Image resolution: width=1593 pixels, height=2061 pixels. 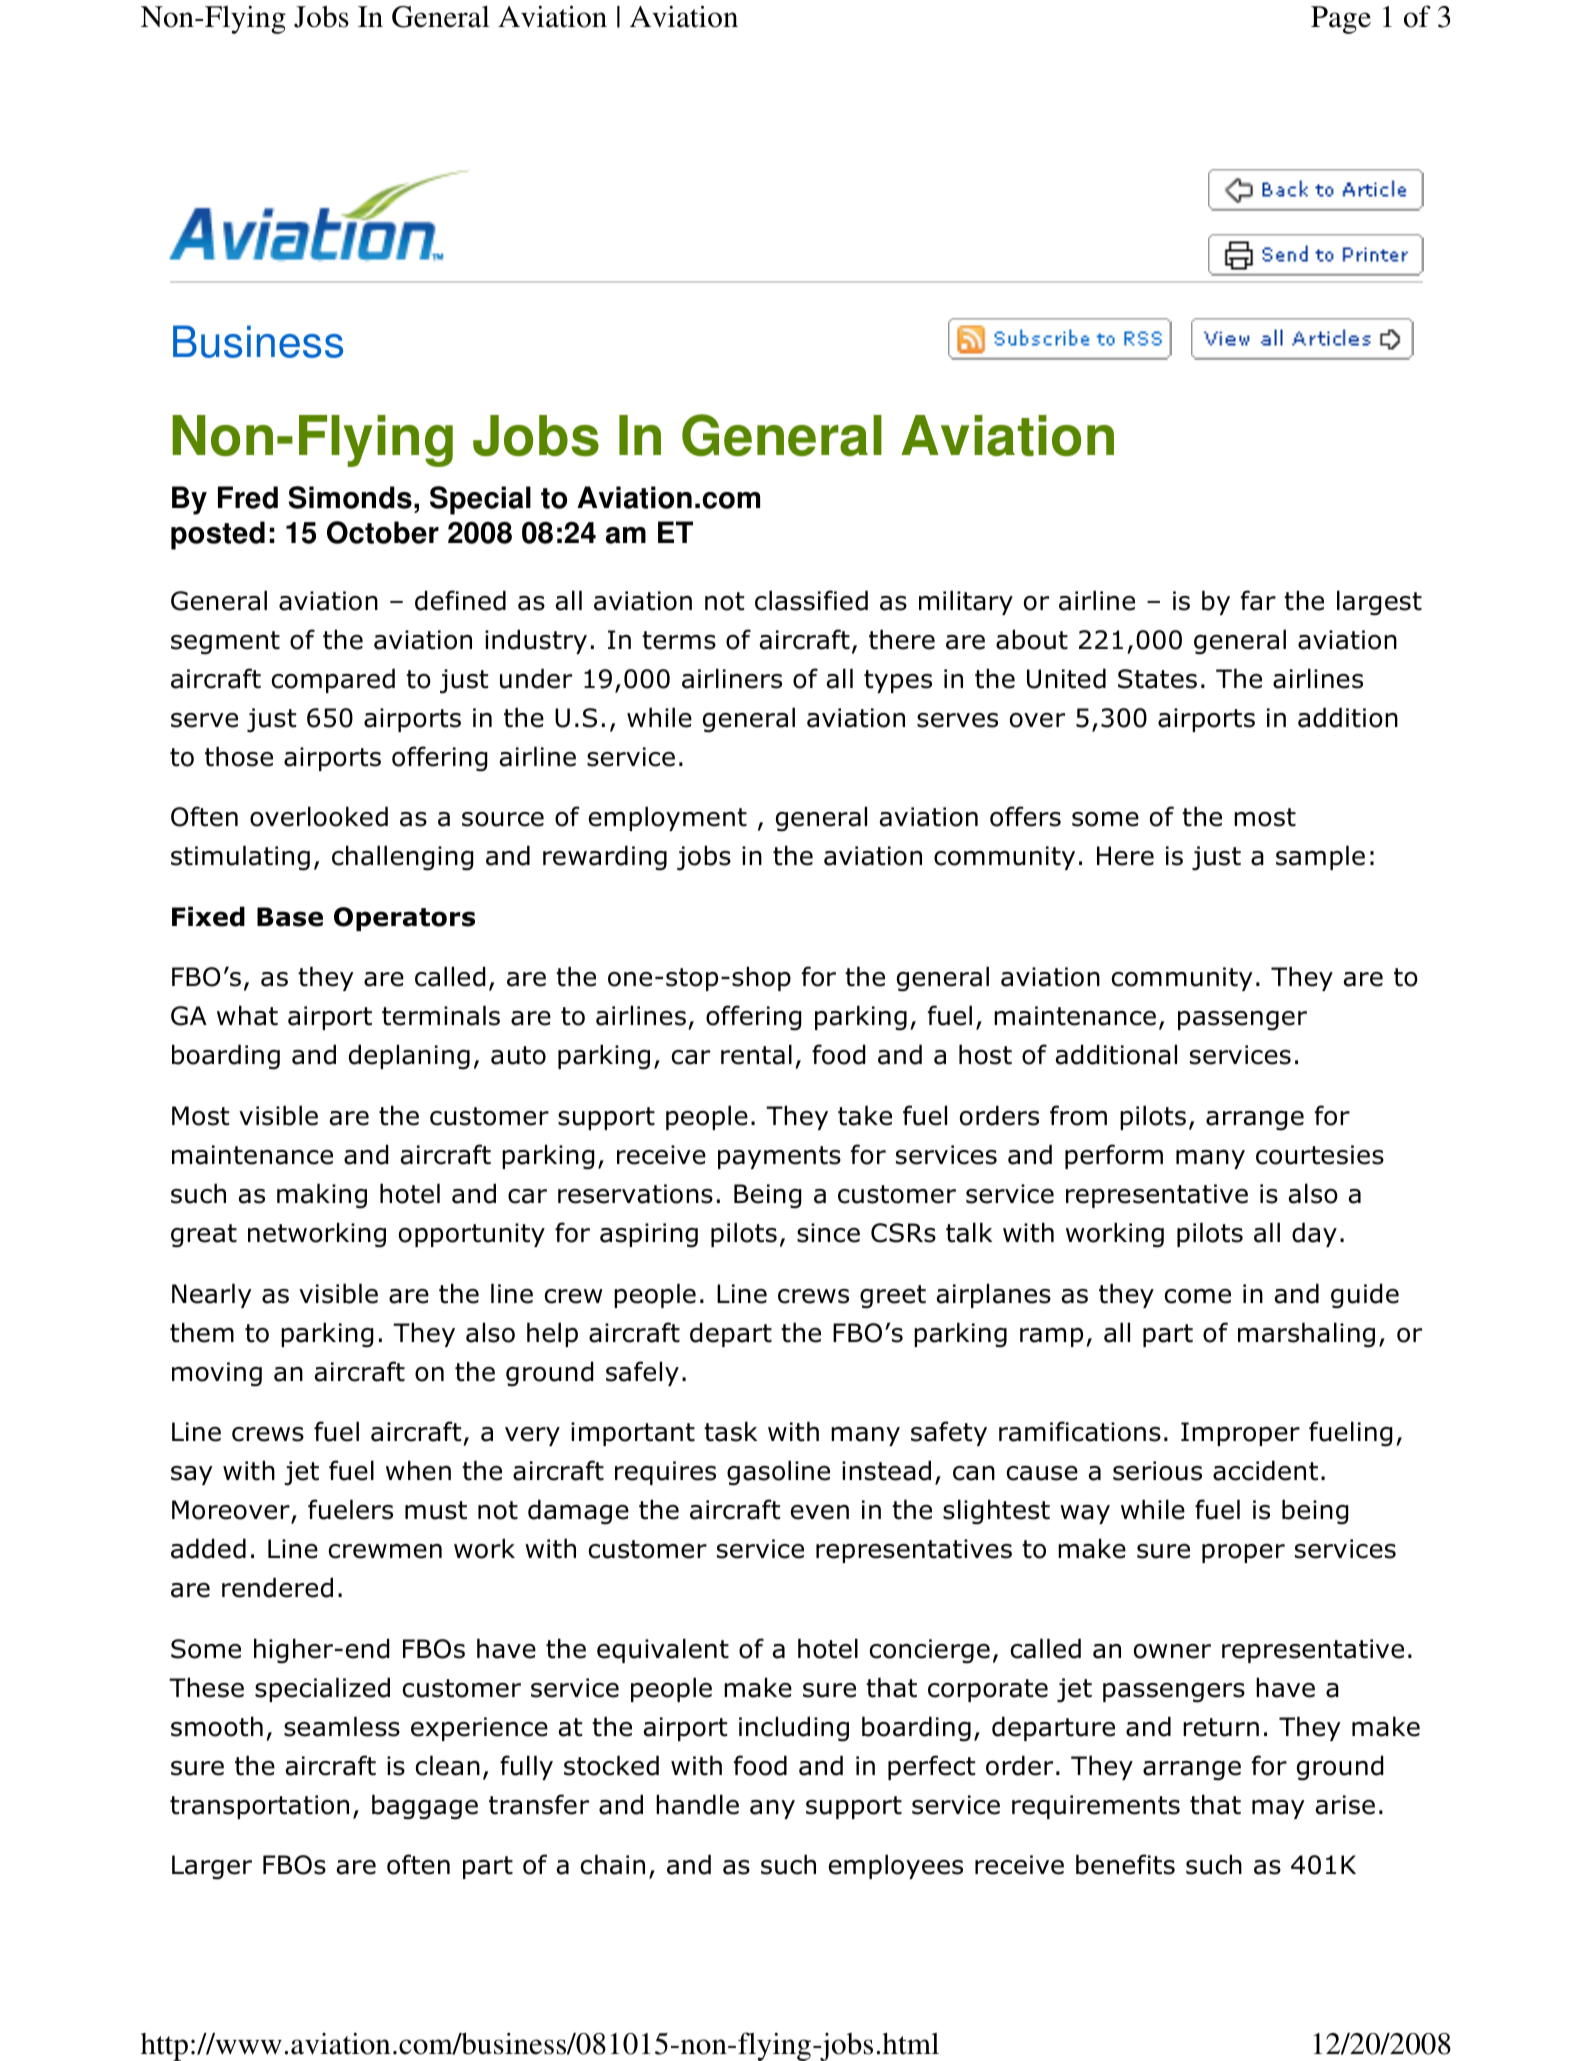 What do you see at coordinates (697, 1804) in the image?
I see `handle` at bounding box center [697, 1804].
